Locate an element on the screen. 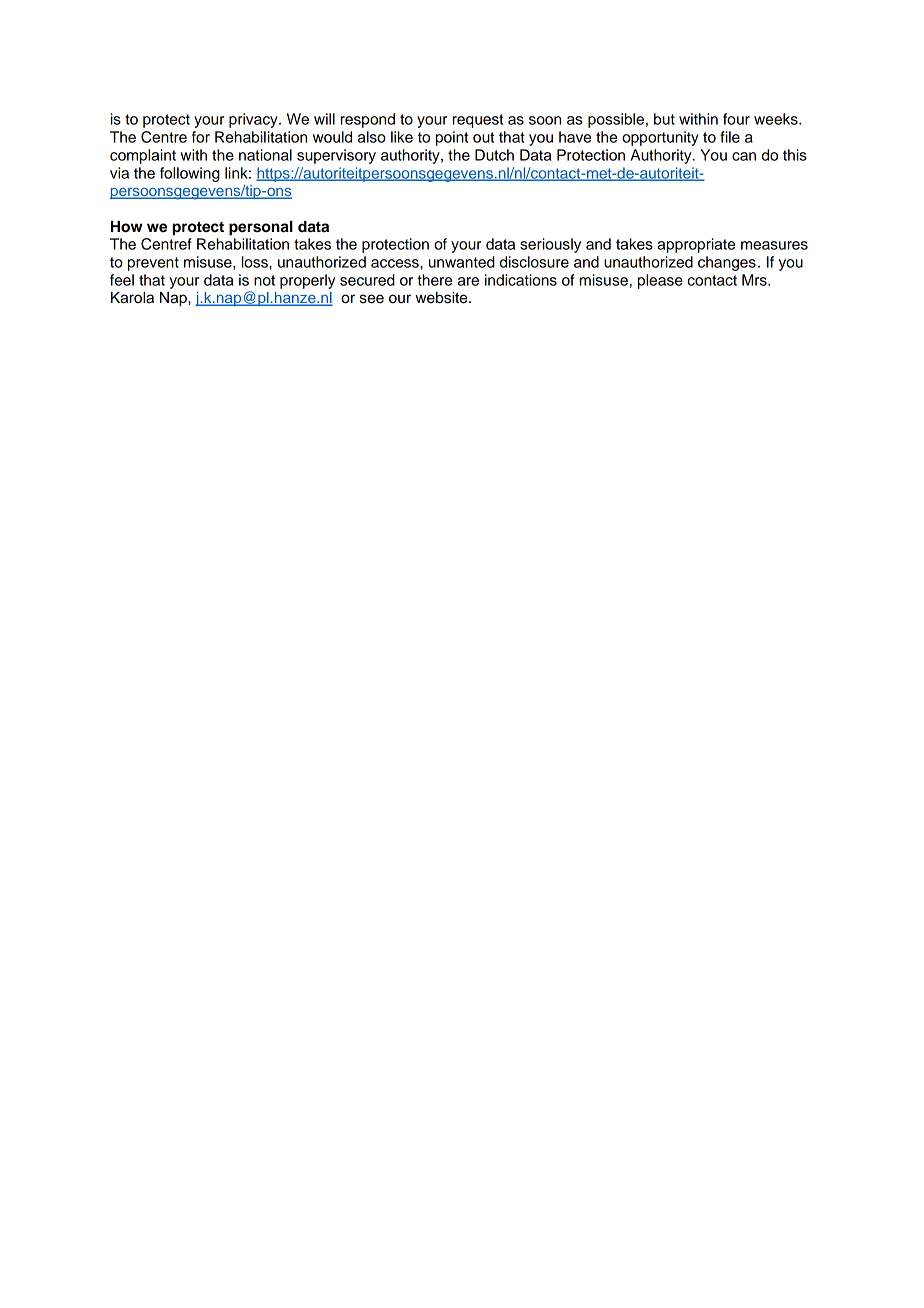 This screenshot has width=924, height=1308. not is located at coordinates (264, 280).
